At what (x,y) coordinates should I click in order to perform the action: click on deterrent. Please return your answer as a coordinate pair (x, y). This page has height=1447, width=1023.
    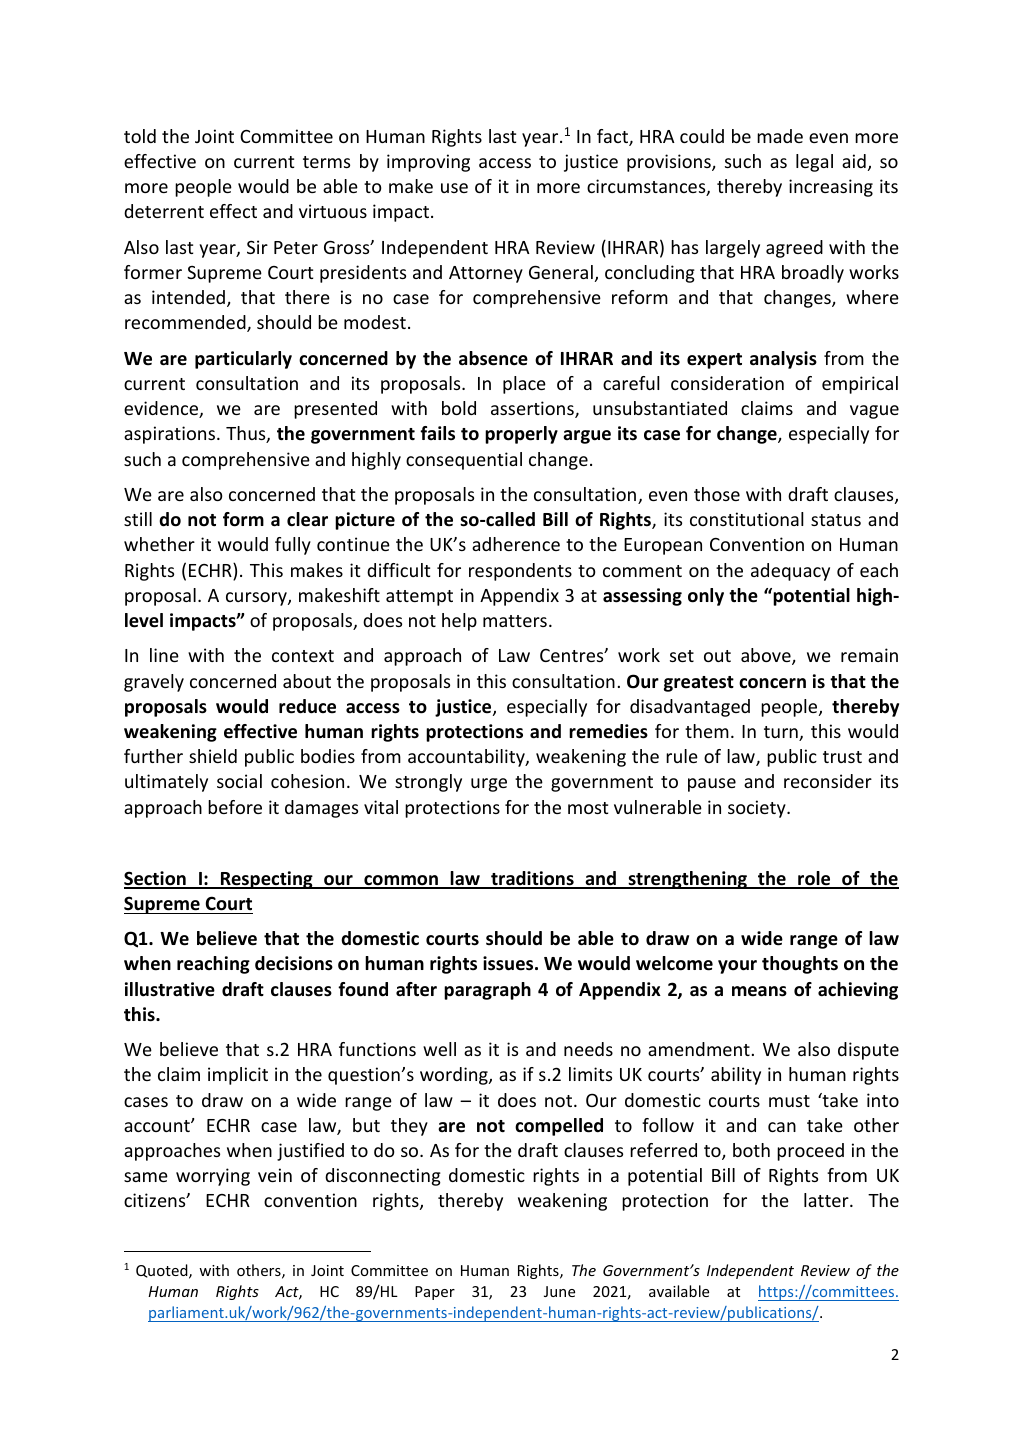
    Looking at the image, I should click on (164, 211).
